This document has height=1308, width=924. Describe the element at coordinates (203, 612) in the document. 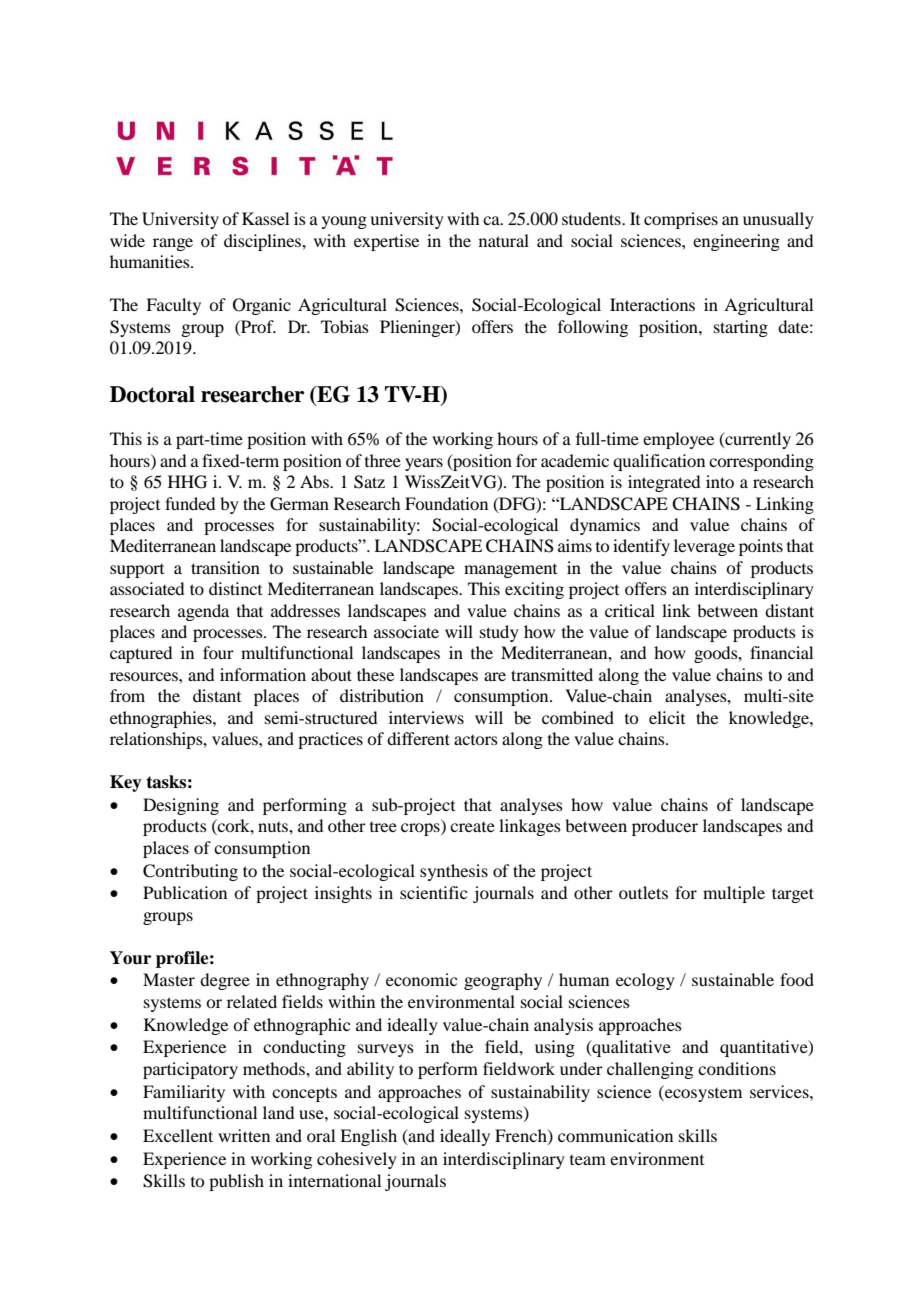

I see `agenda` at that location.
